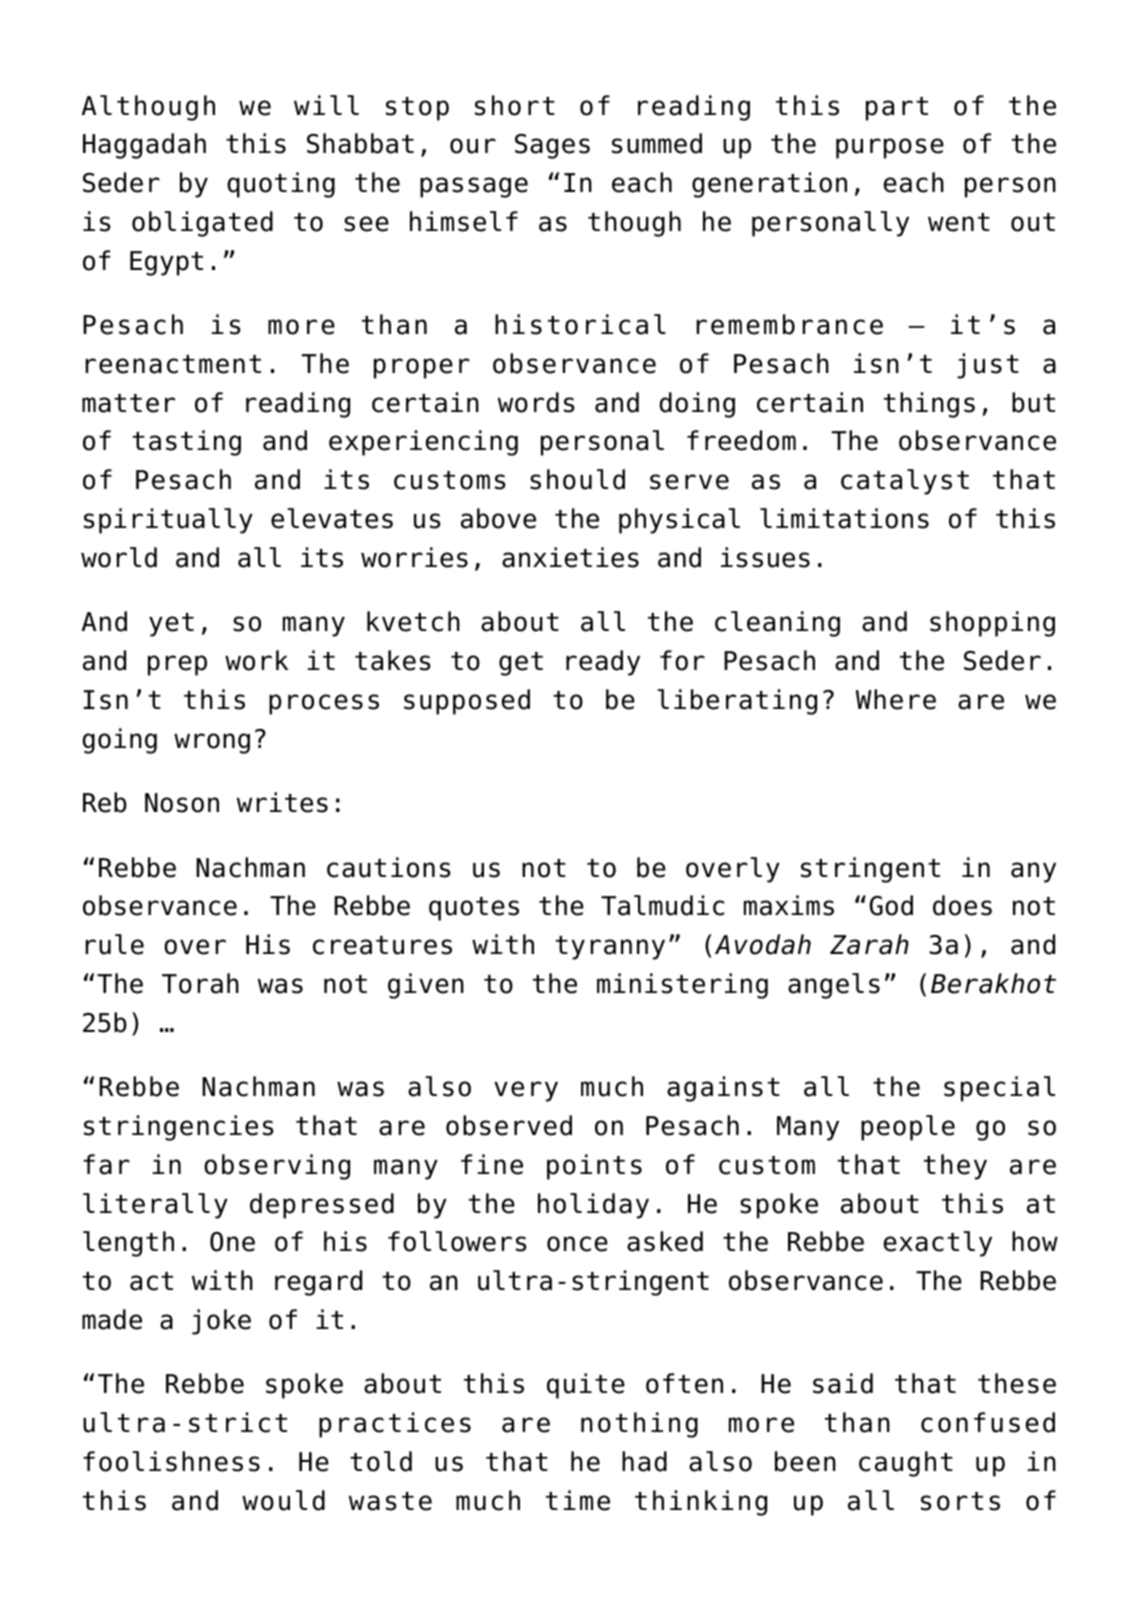 The image size is (1139, 1611). I want to click on Sages, so click(552, 146).
